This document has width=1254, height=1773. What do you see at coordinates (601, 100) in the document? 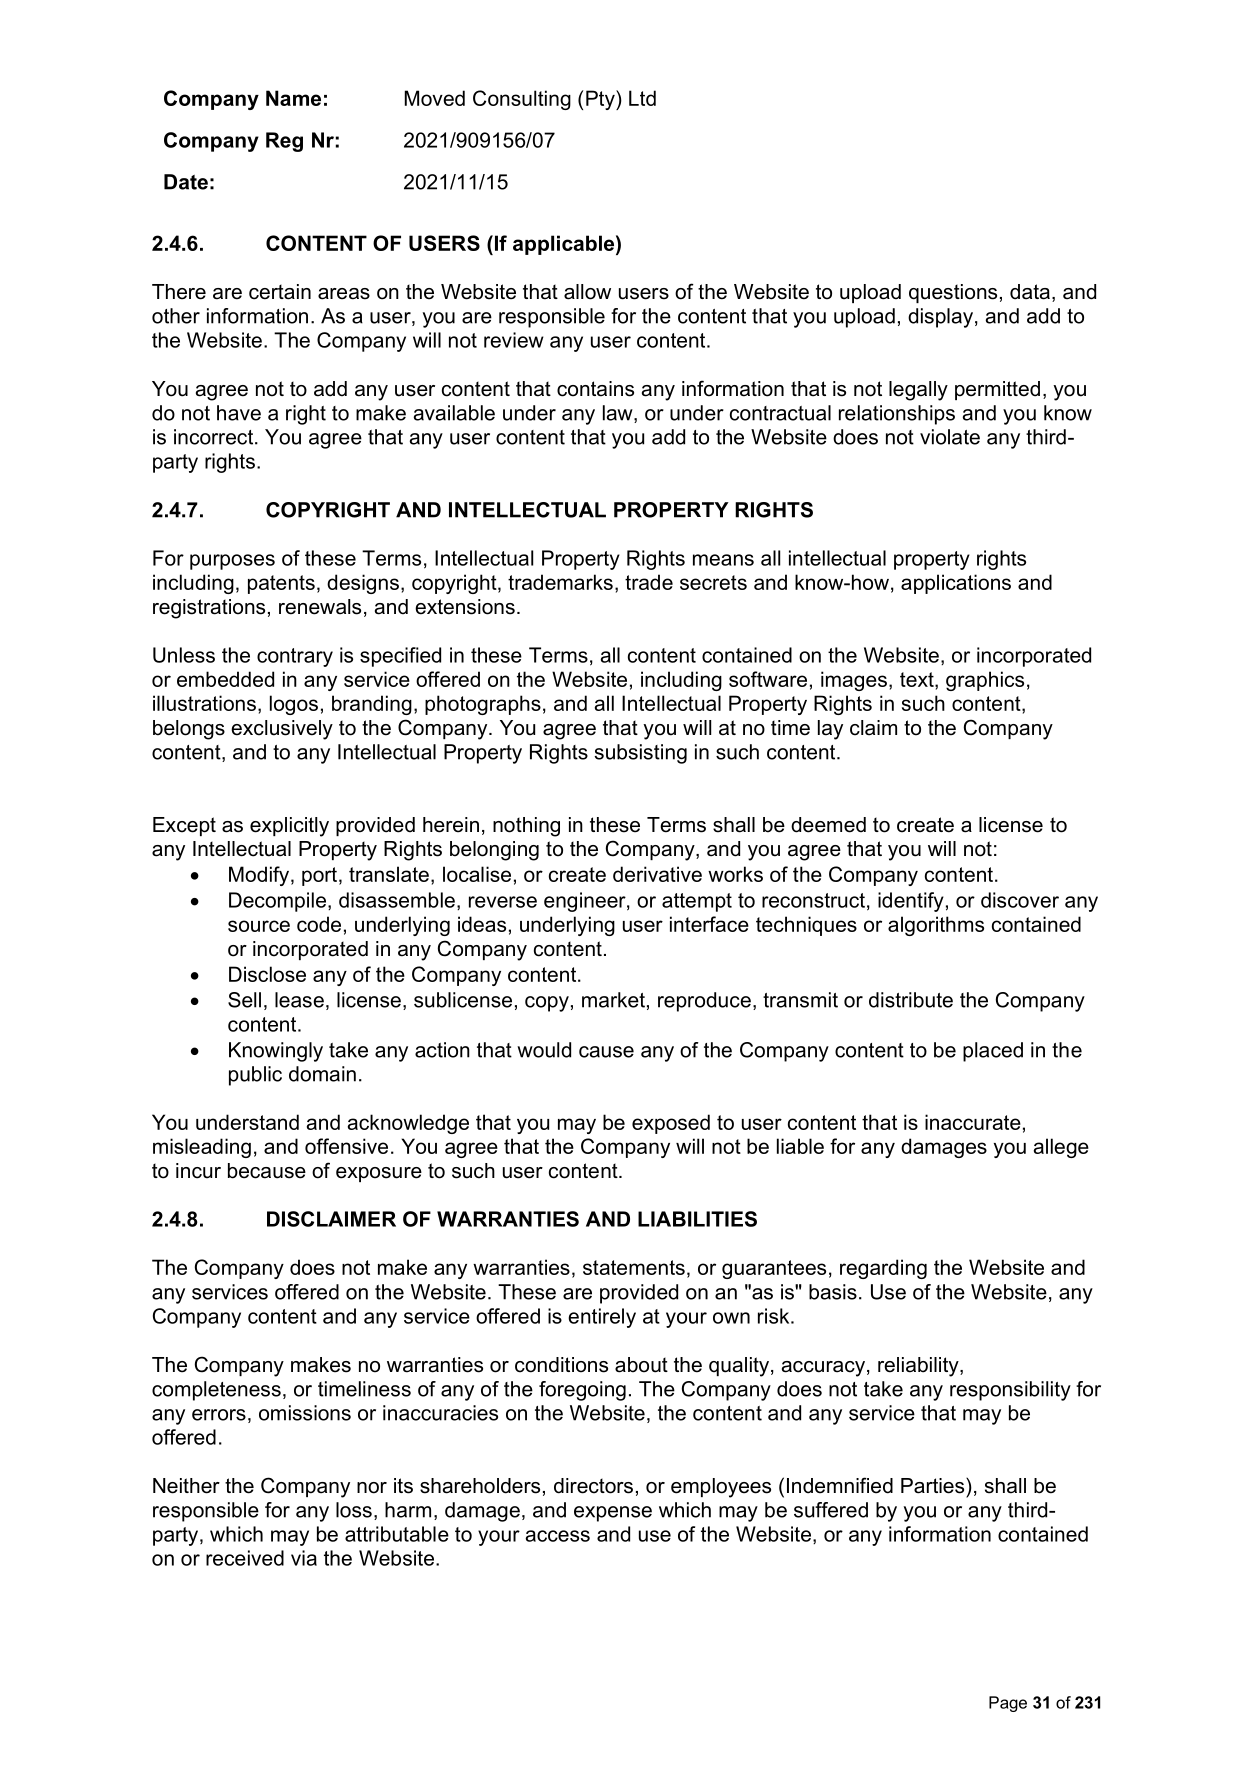
I see `Pty` at bounding box center [601, 100].
